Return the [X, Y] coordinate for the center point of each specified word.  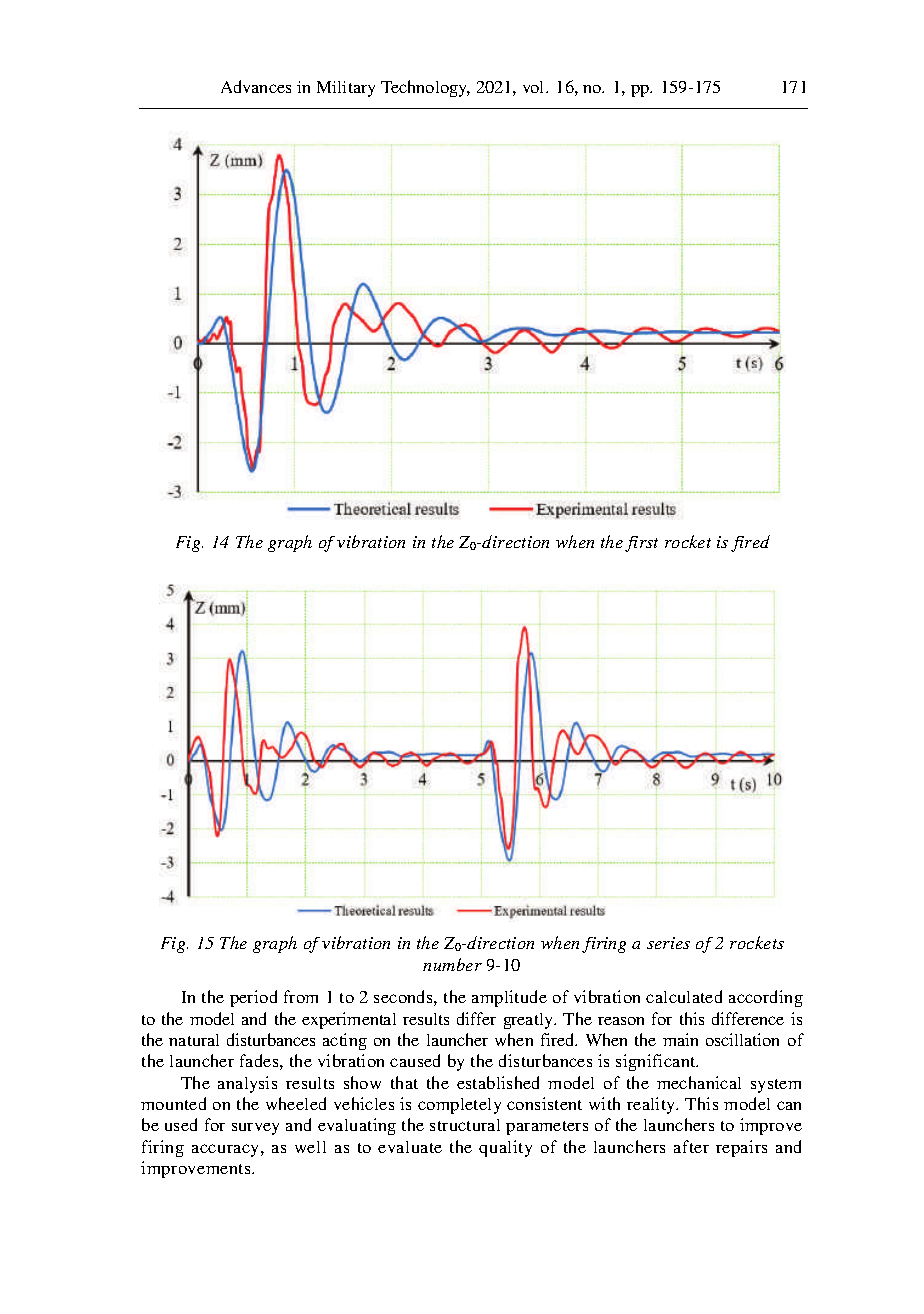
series [668, 943]
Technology [425, 88]
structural [465, 1125]
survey [255, 1129]
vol [535, 87]
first [641, 544]
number [452, 964]
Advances [256, 86]
